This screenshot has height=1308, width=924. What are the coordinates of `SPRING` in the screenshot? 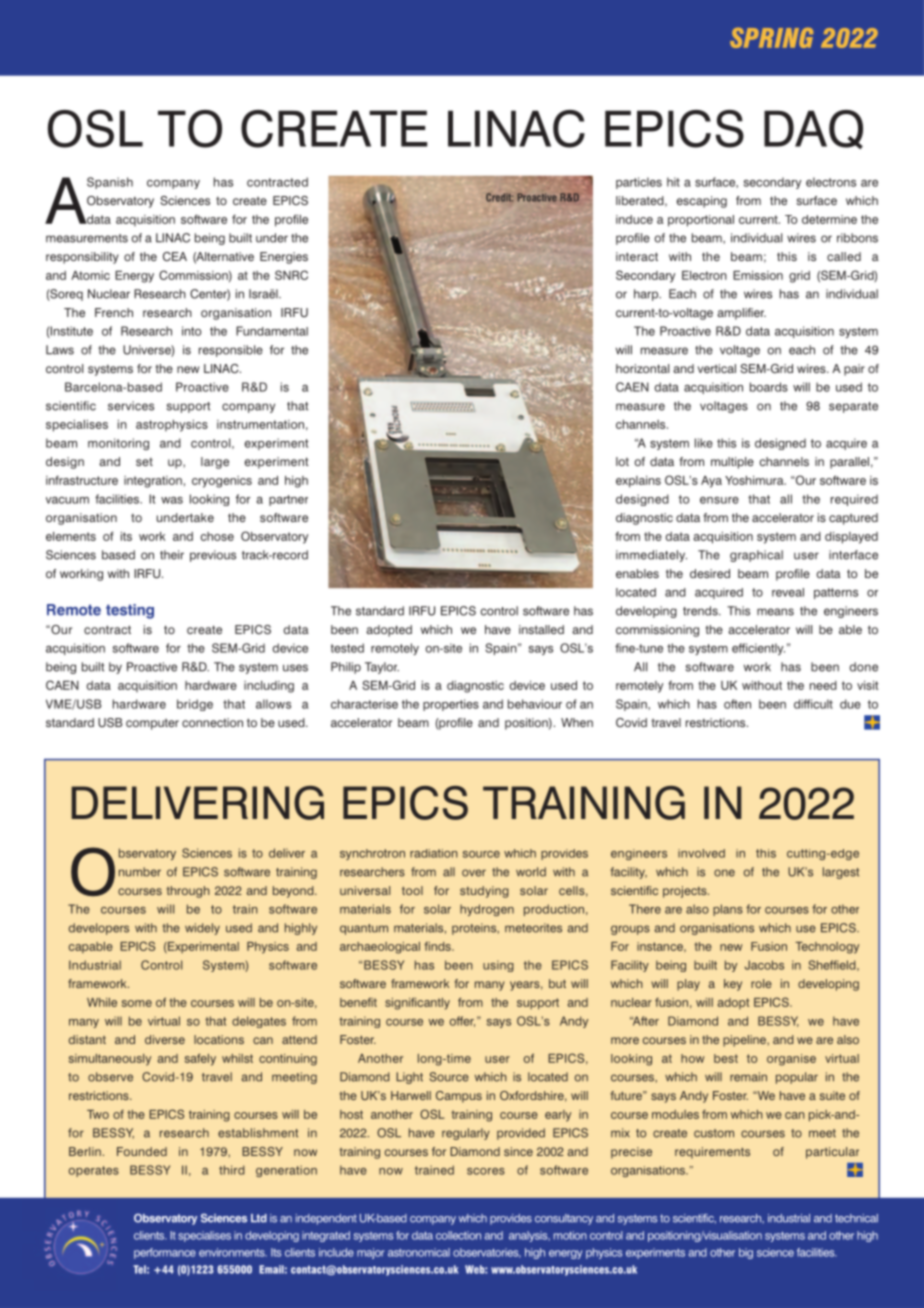 It's located at (771, 38).
